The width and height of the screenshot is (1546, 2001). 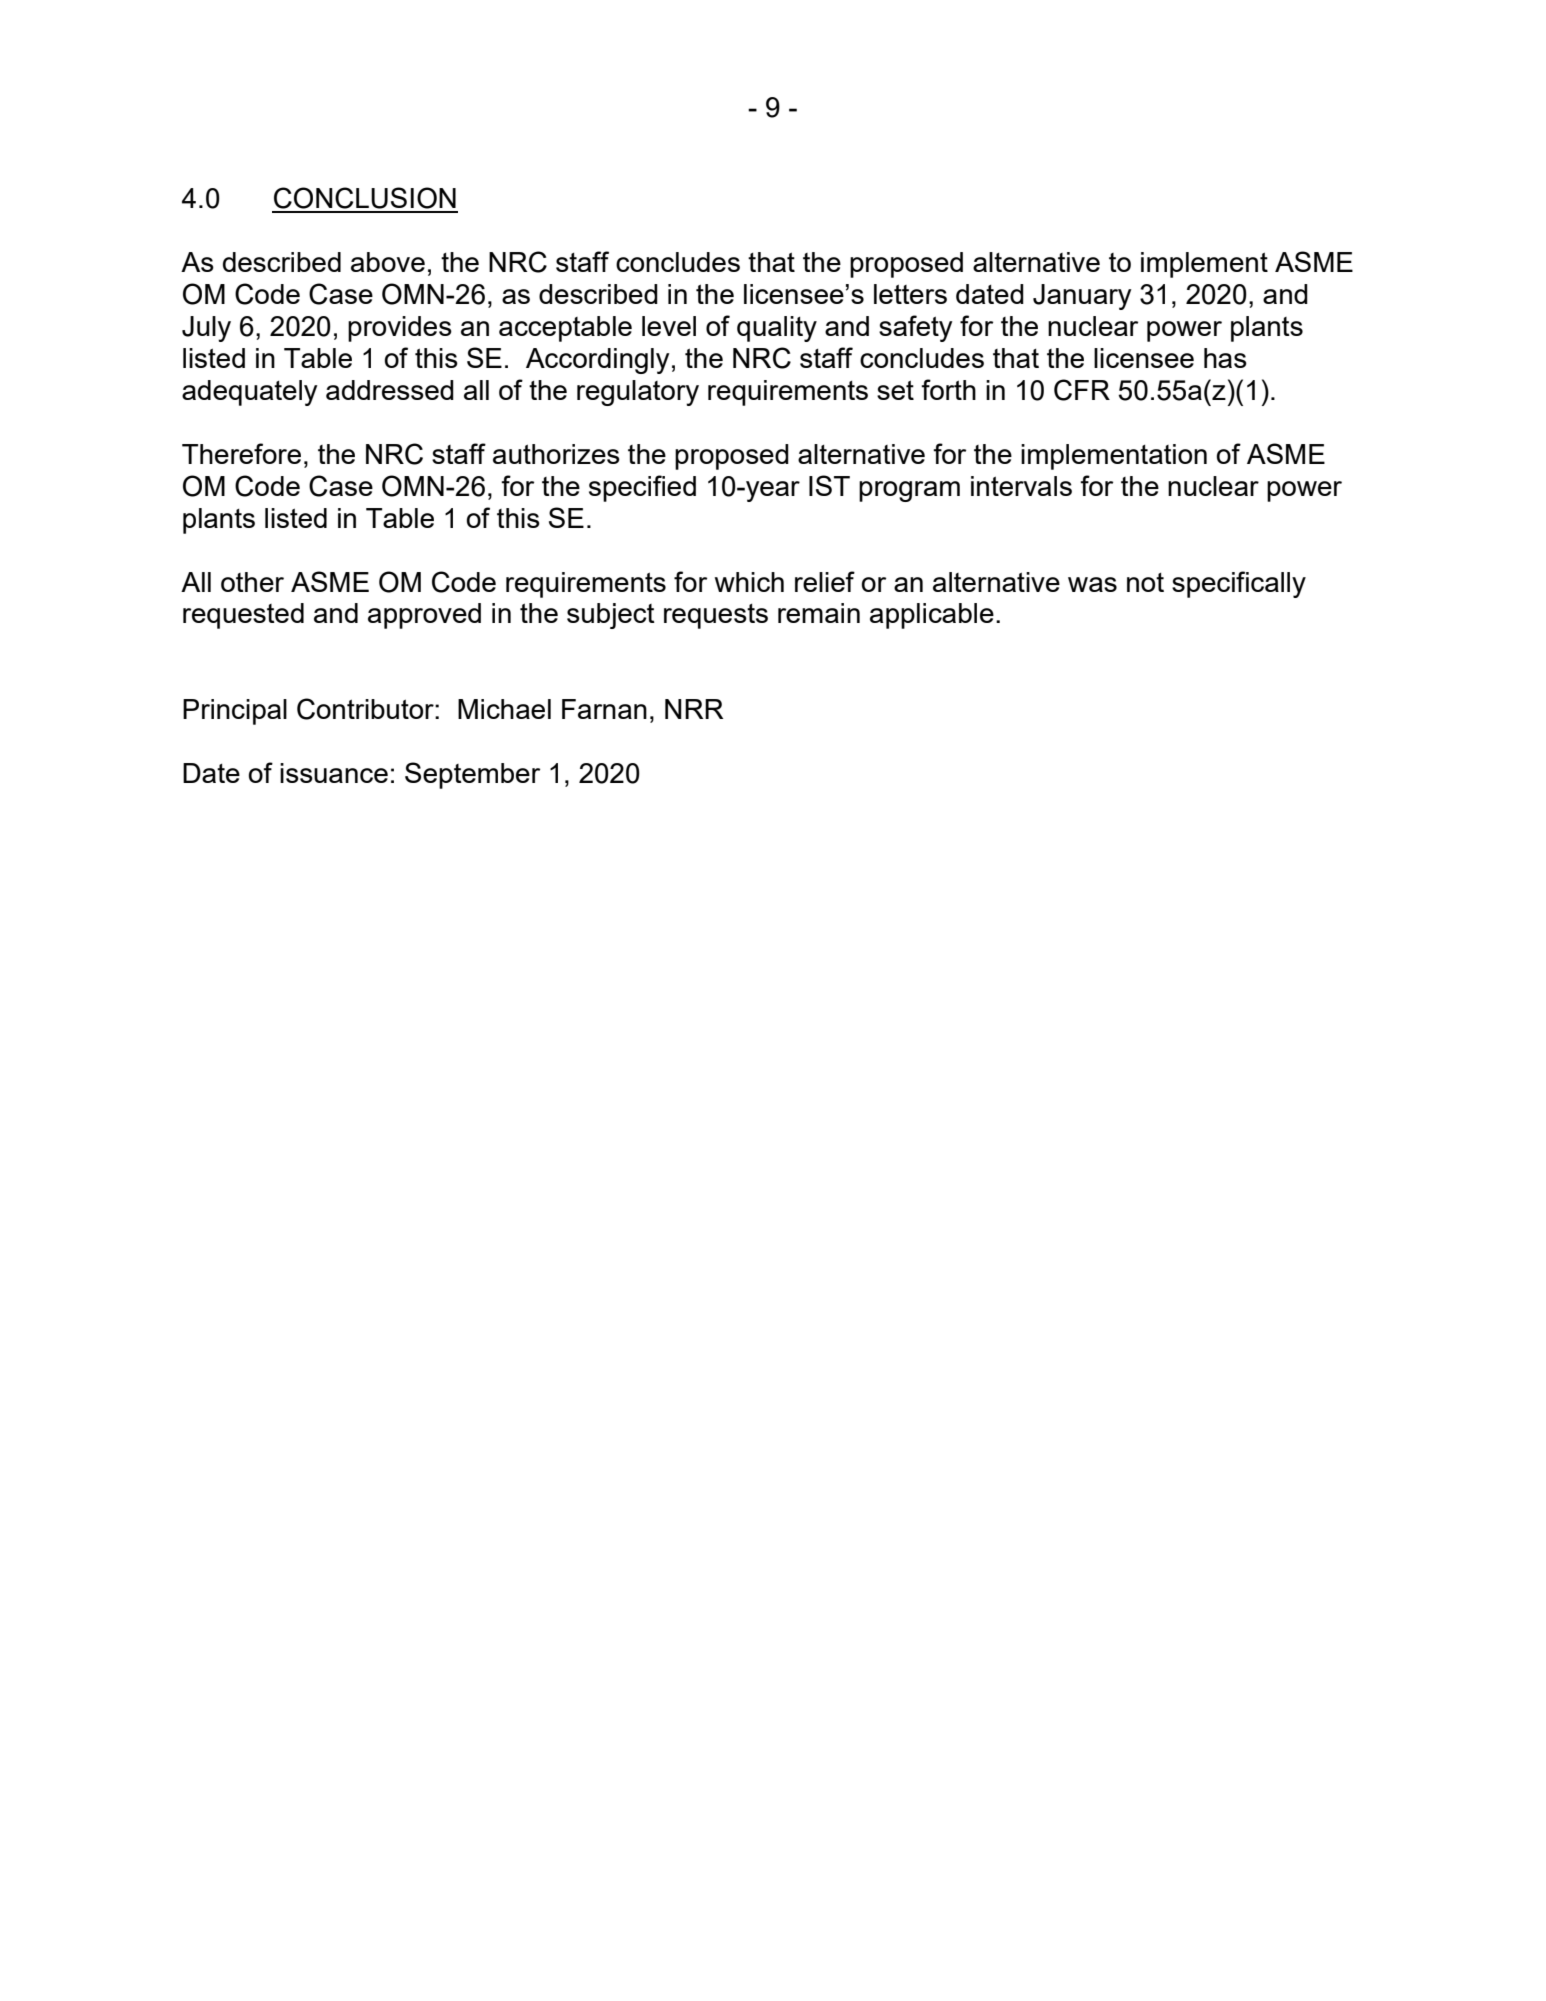 I want to click on requests, so click(x=716, y=616).
